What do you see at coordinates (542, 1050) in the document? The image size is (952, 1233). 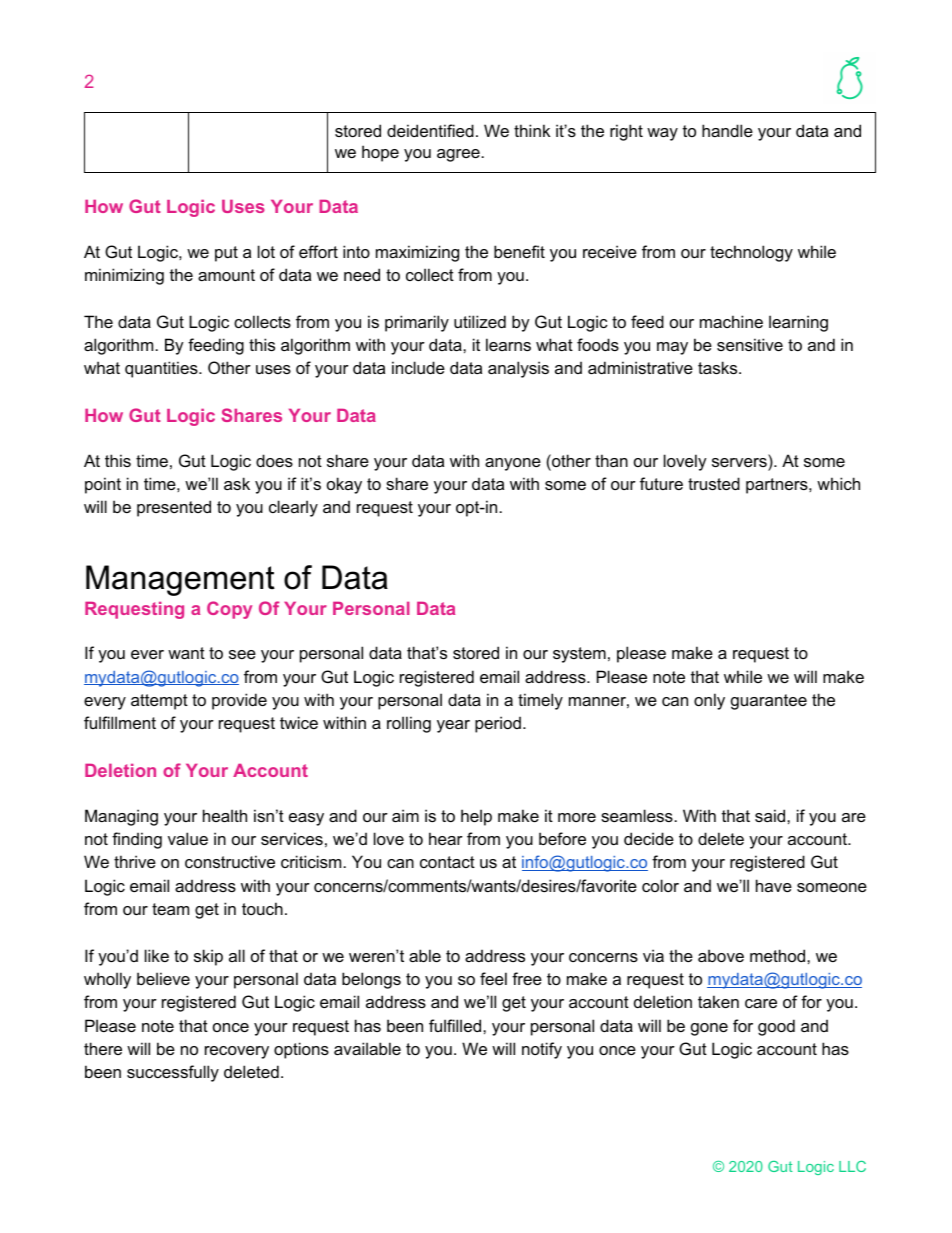 I see `notify` at bounding box center [542, 1050].
